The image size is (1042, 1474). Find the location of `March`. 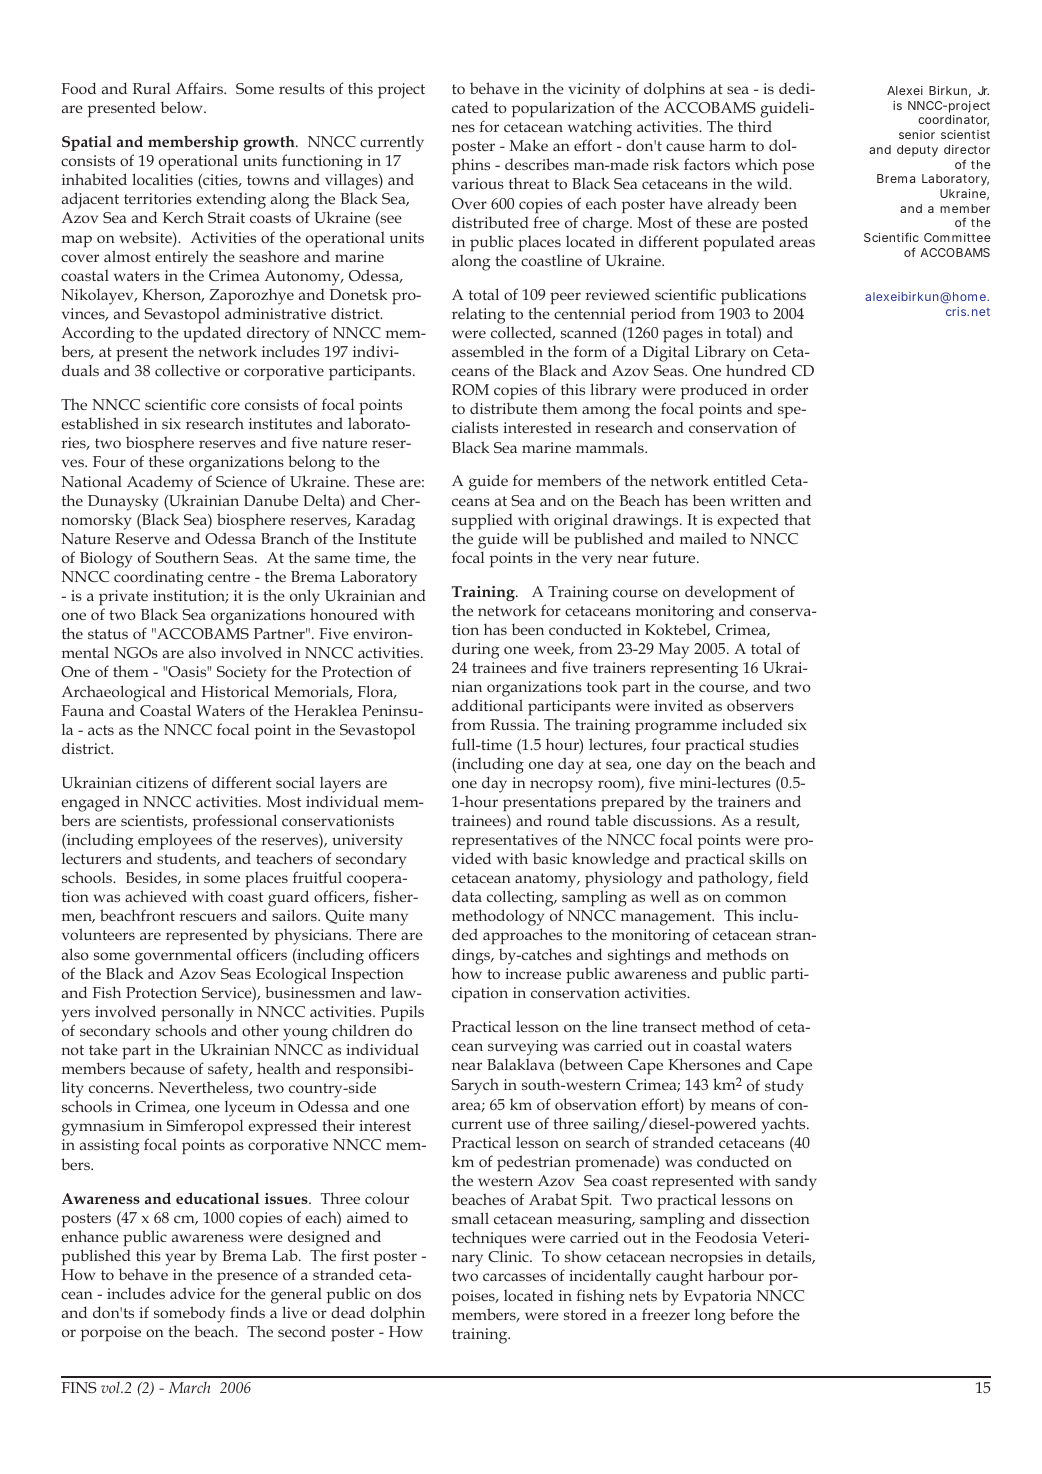

March is located at coordinates (189, 1387).
